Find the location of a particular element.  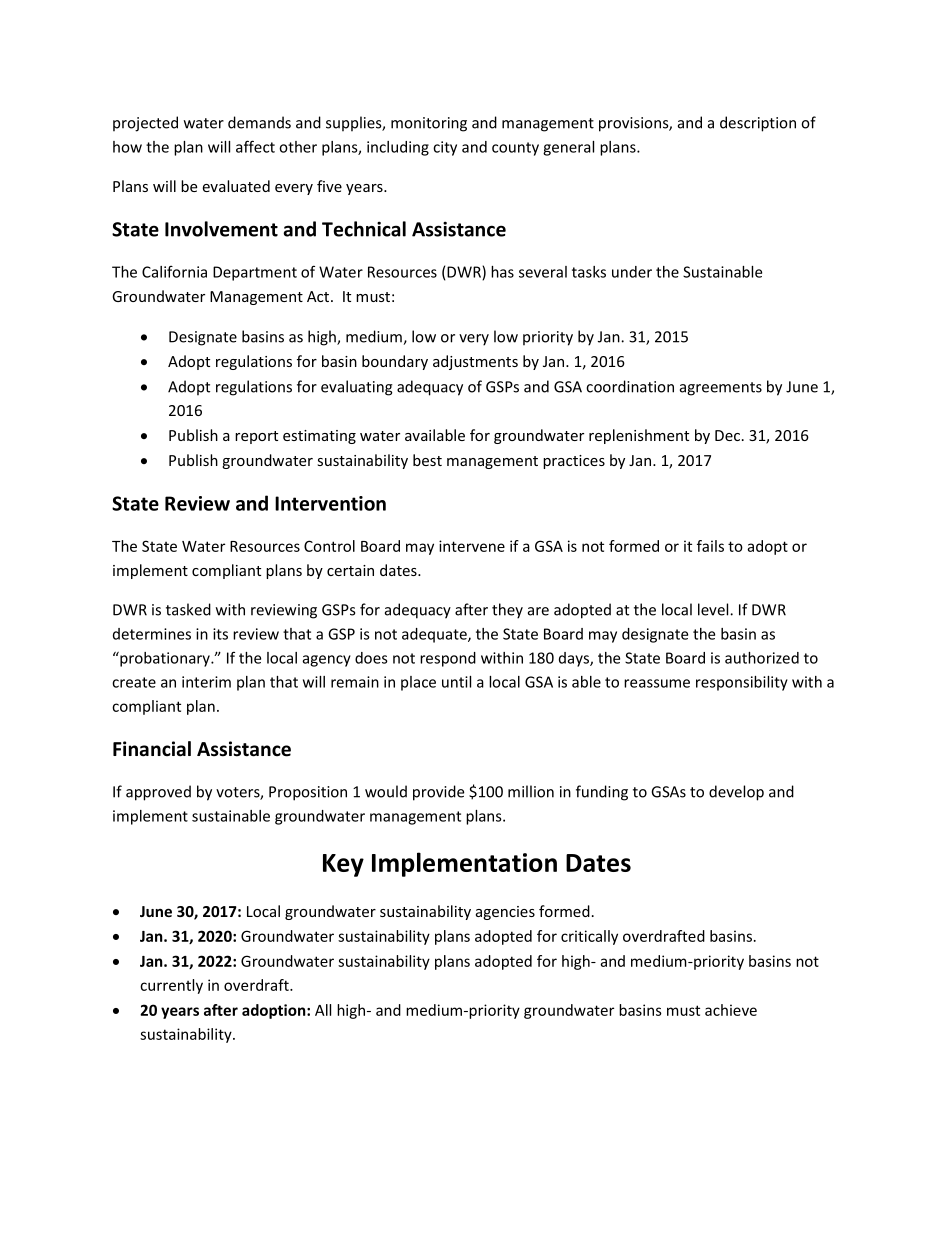

intervene is located at coordinates (472, 546).
